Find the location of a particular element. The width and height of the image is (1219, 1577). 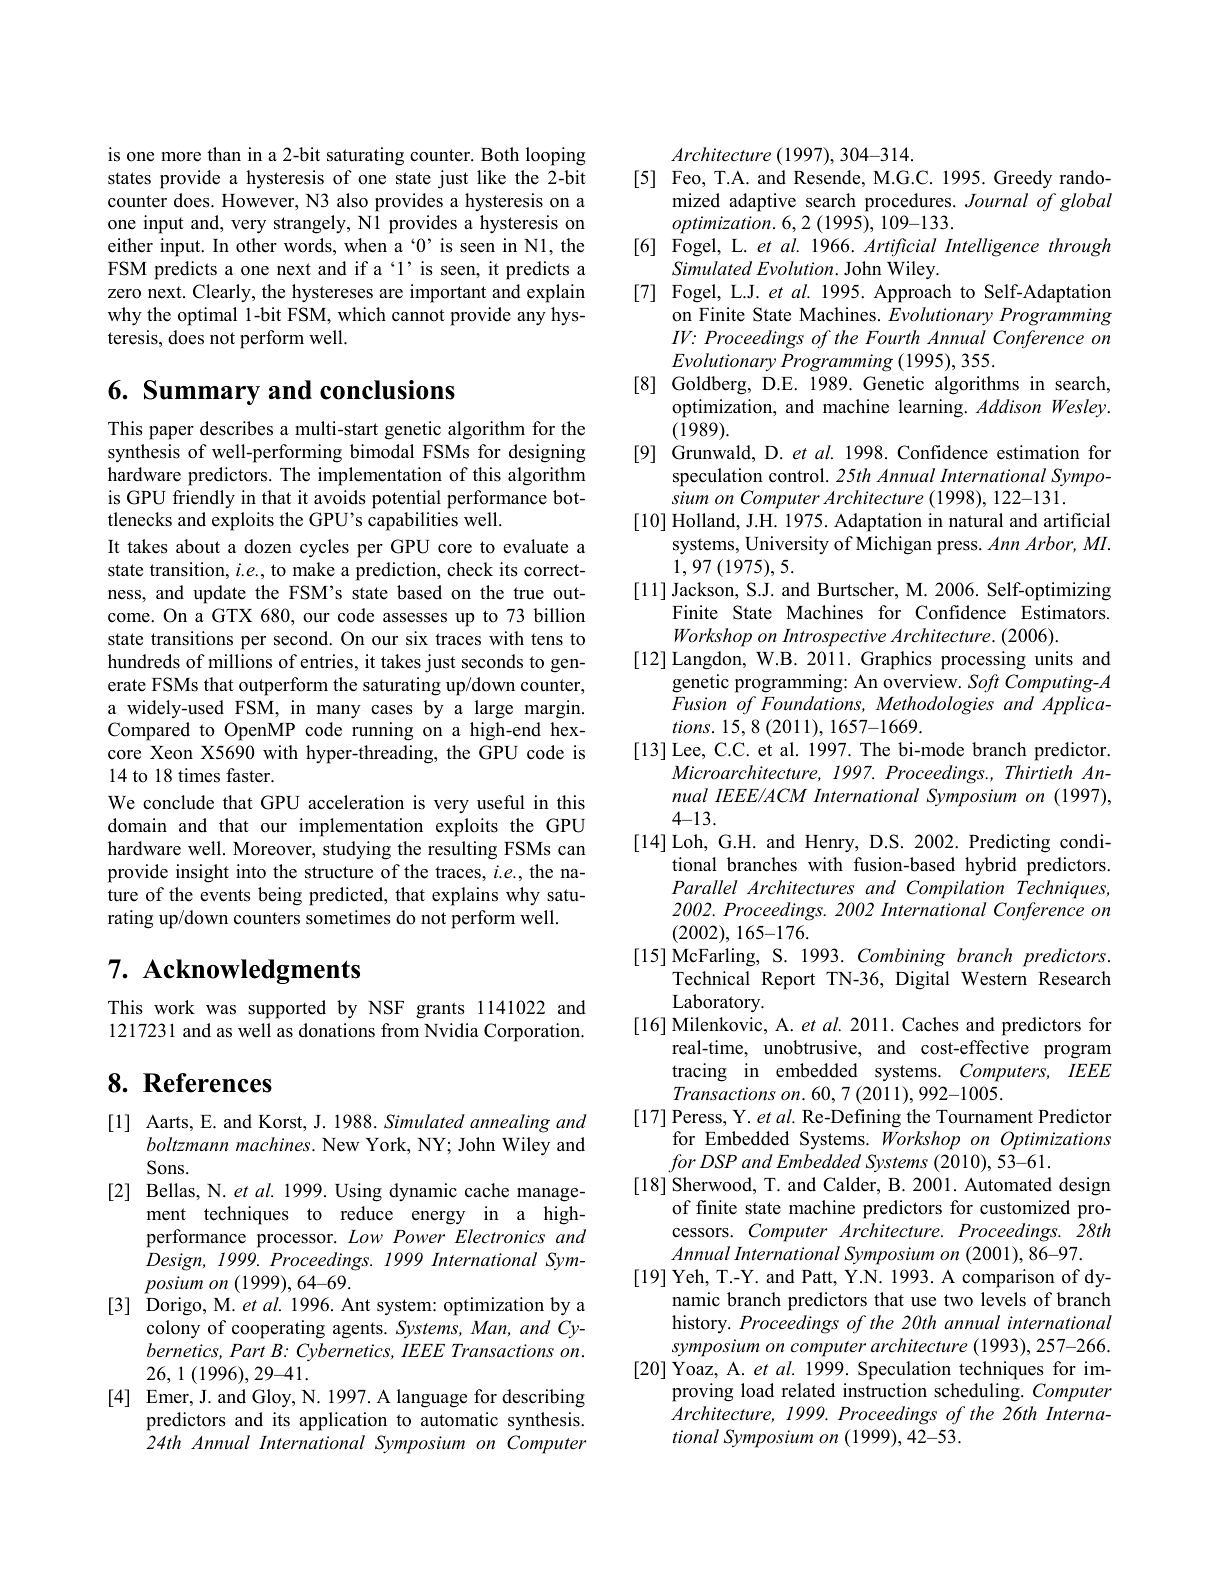

than is located at coordinates (224, 154).
